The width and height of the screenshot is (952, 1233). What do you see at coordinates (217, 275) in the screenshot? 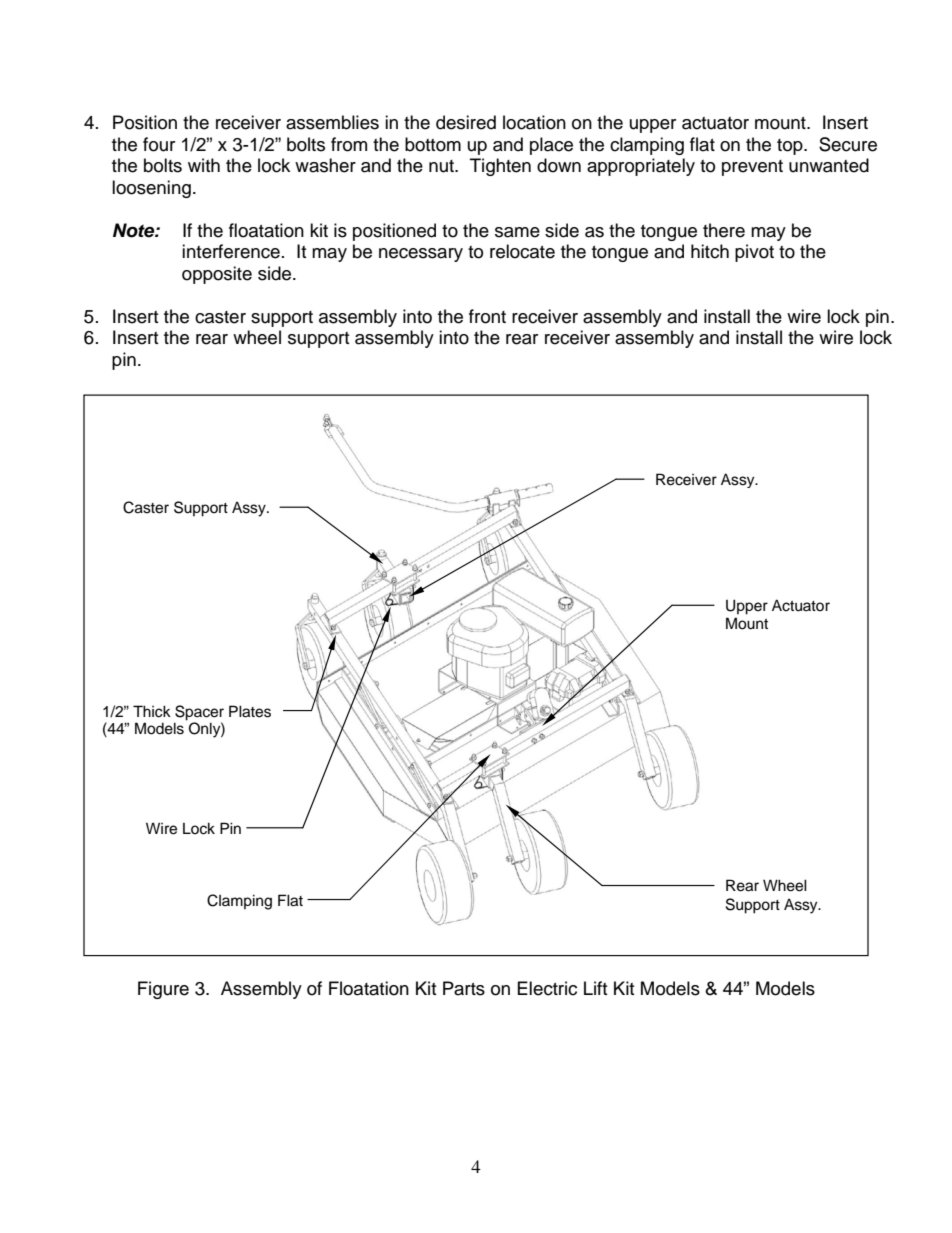
I see `opposite` at bounding box center [217, 275].
